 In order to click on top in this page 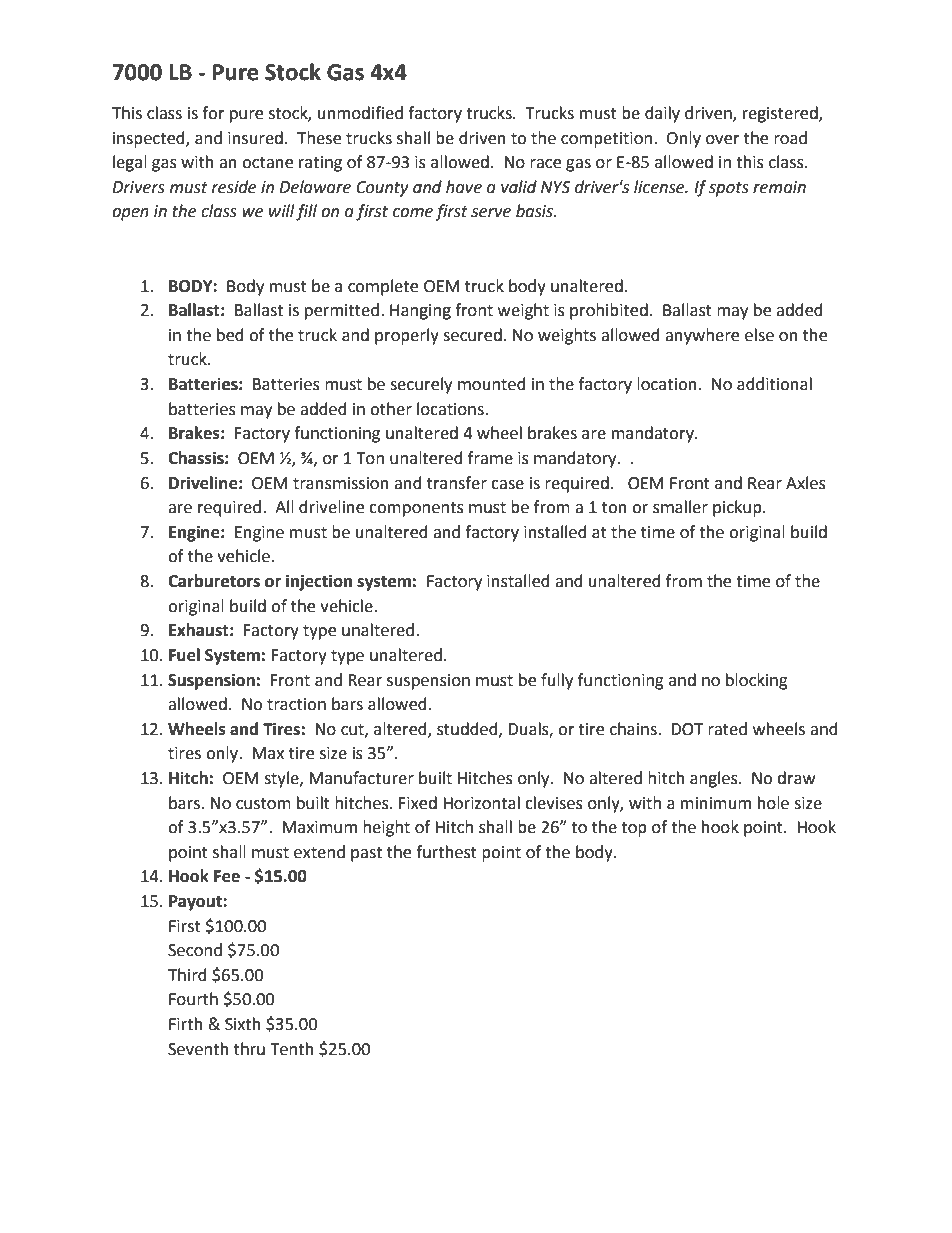, I will do `click(634, 829)`.
